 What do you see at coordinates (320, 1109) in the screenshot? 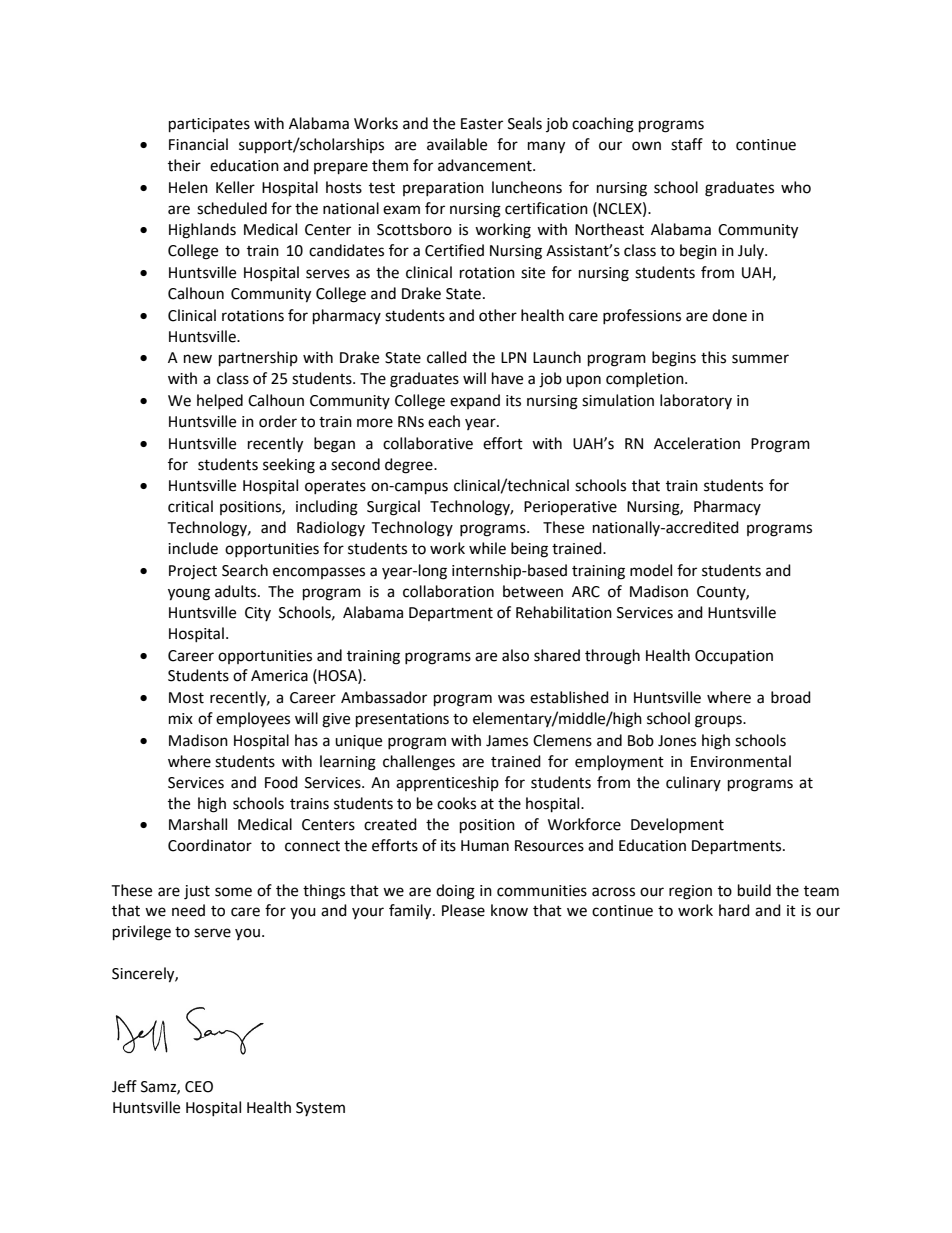
I see `System` at bounding box center [320, 1109].
